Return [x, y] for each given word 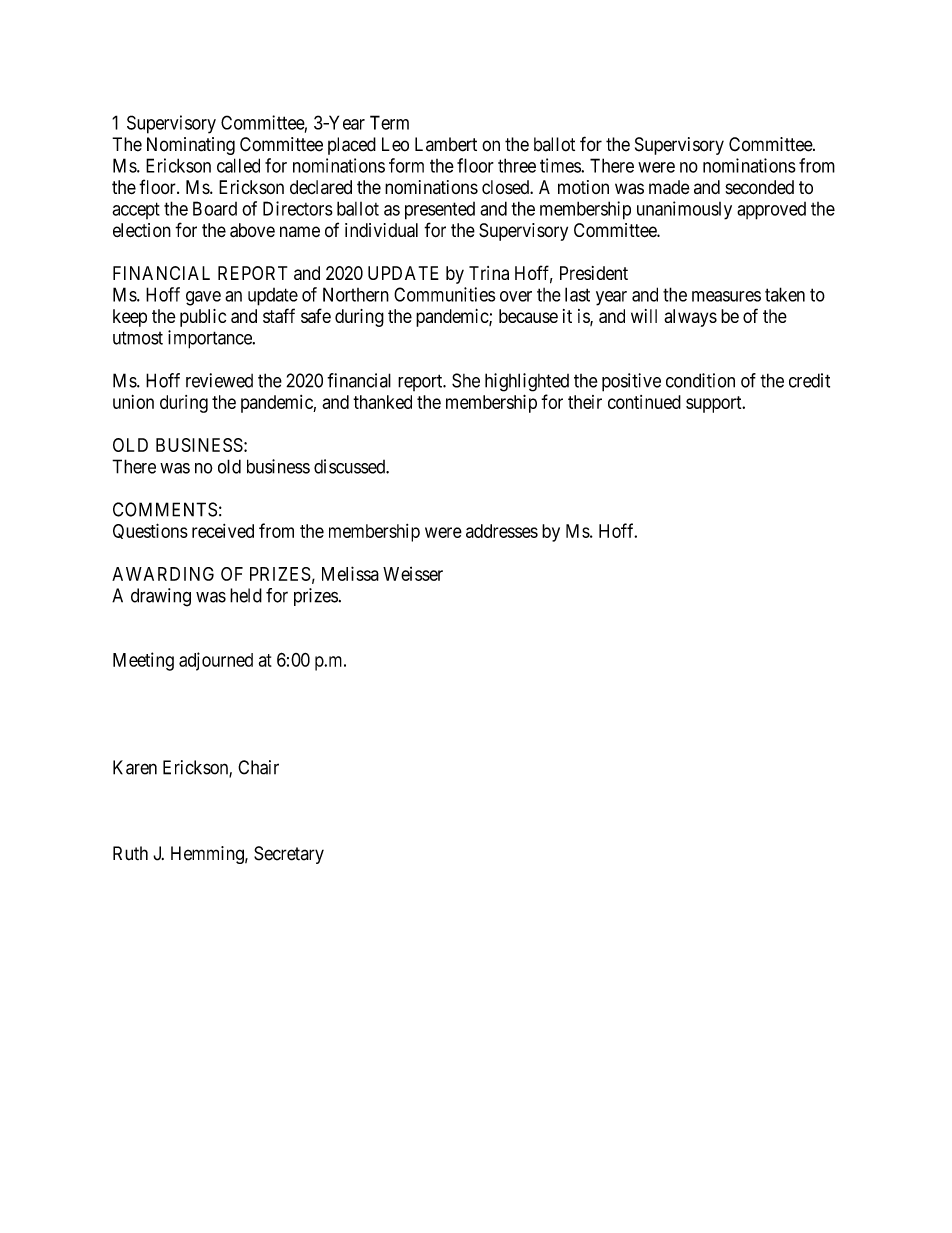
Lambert [446, 144]
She [466, 380]
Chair [258, 767]
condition [700, 380]
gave [203, 298]
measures [726, 296]
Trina [489, 273]
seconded [759, 187]
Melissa [350, 573]
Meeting [143, 661]
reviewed [219, 380]
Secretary [289, 855]
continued [644, 402]
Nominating [191, 146]
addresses [502, 531]
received [223, 531]
